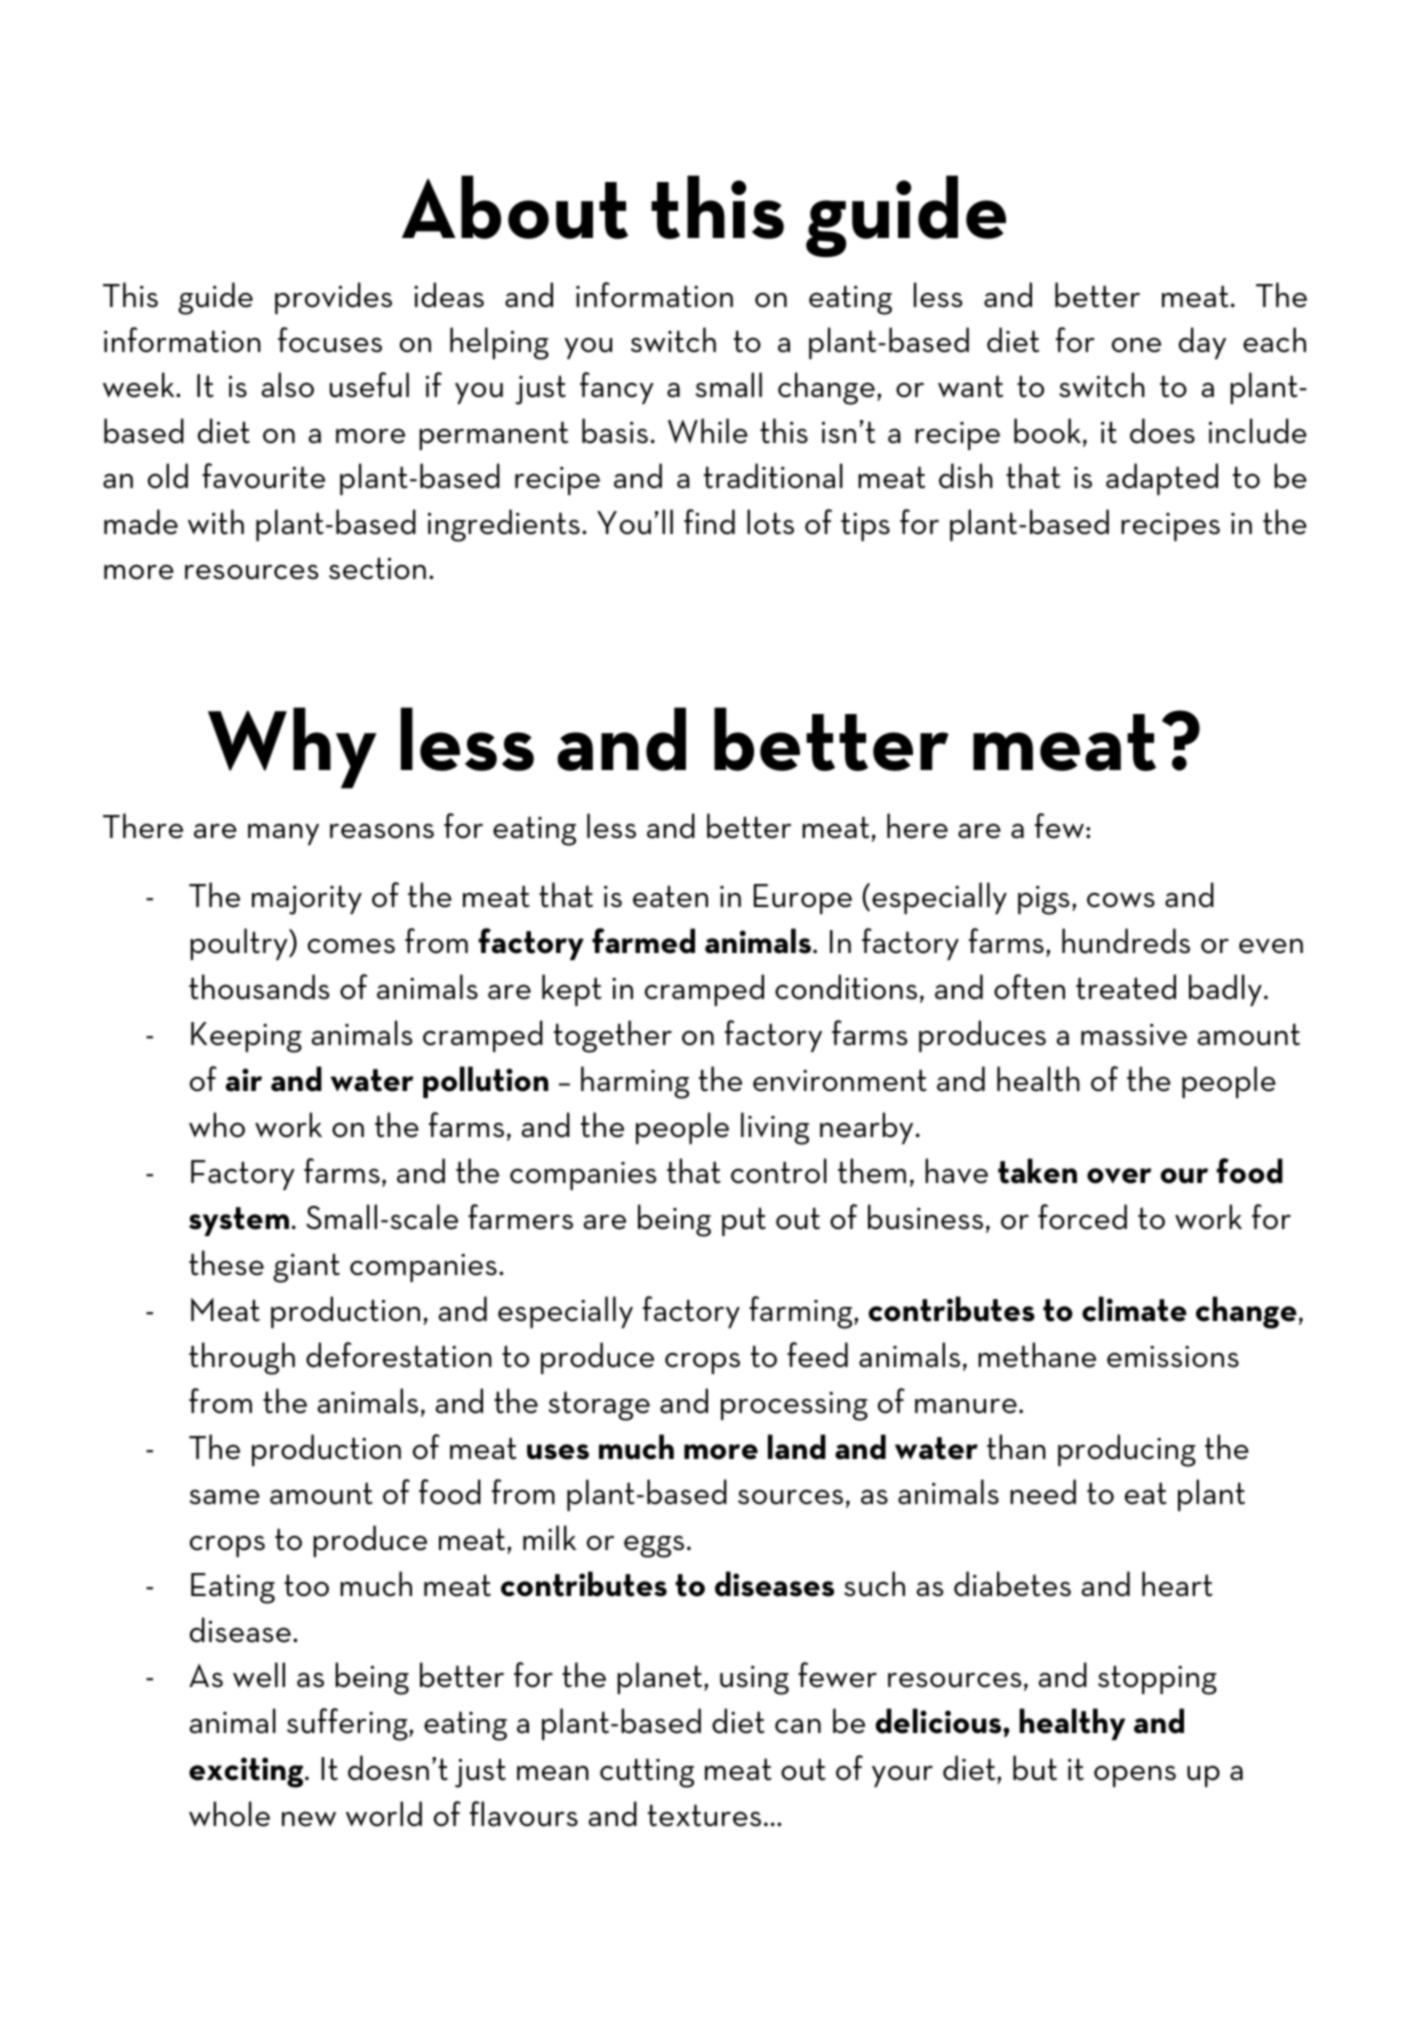 The width and height of the screenshot is (1426, 2019). I want to click on together, so click(613, 1036).
